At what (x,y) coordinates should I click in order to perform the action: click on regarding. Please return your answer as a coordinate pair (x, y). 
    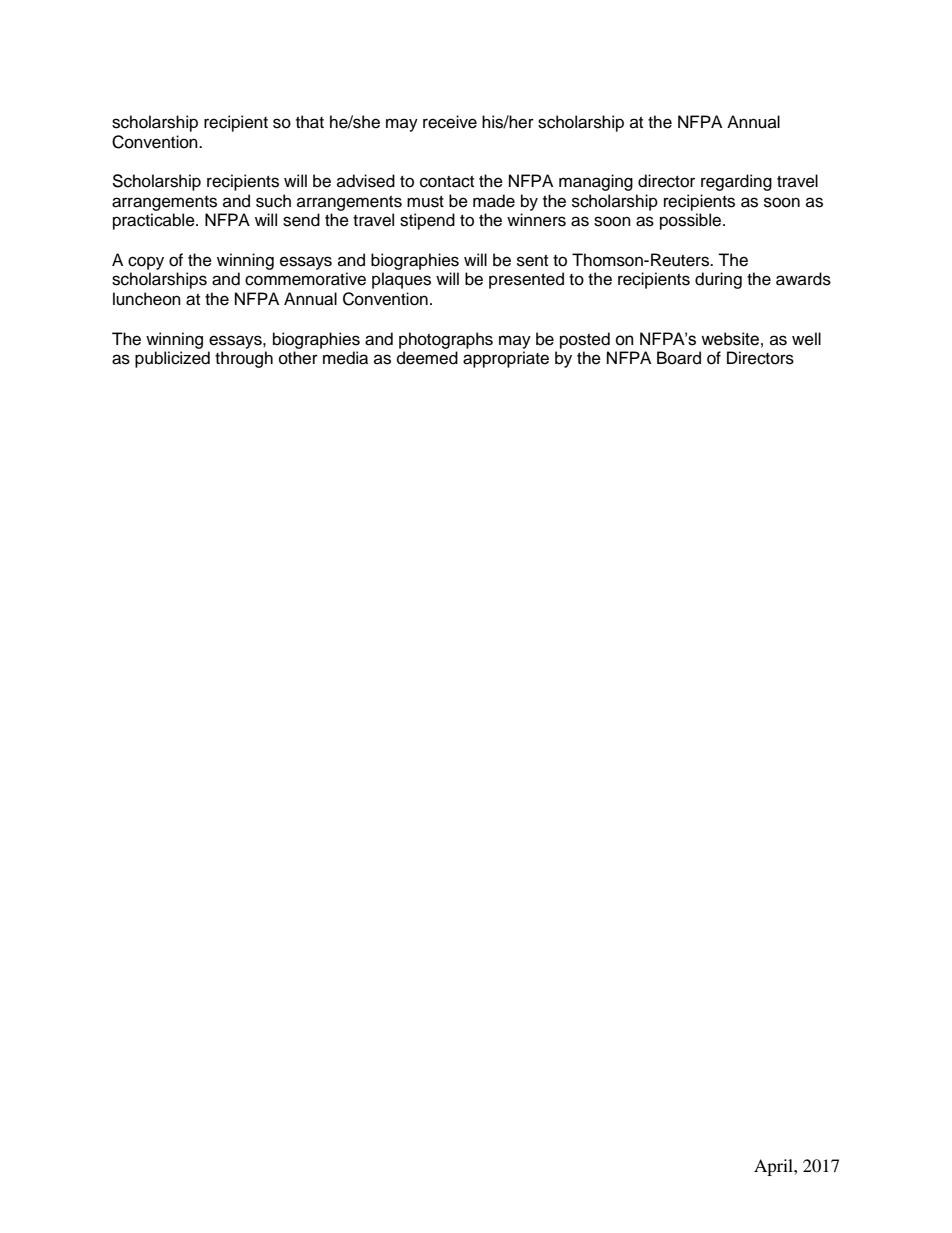
    Looking at the image, I should click on (736, 182).
